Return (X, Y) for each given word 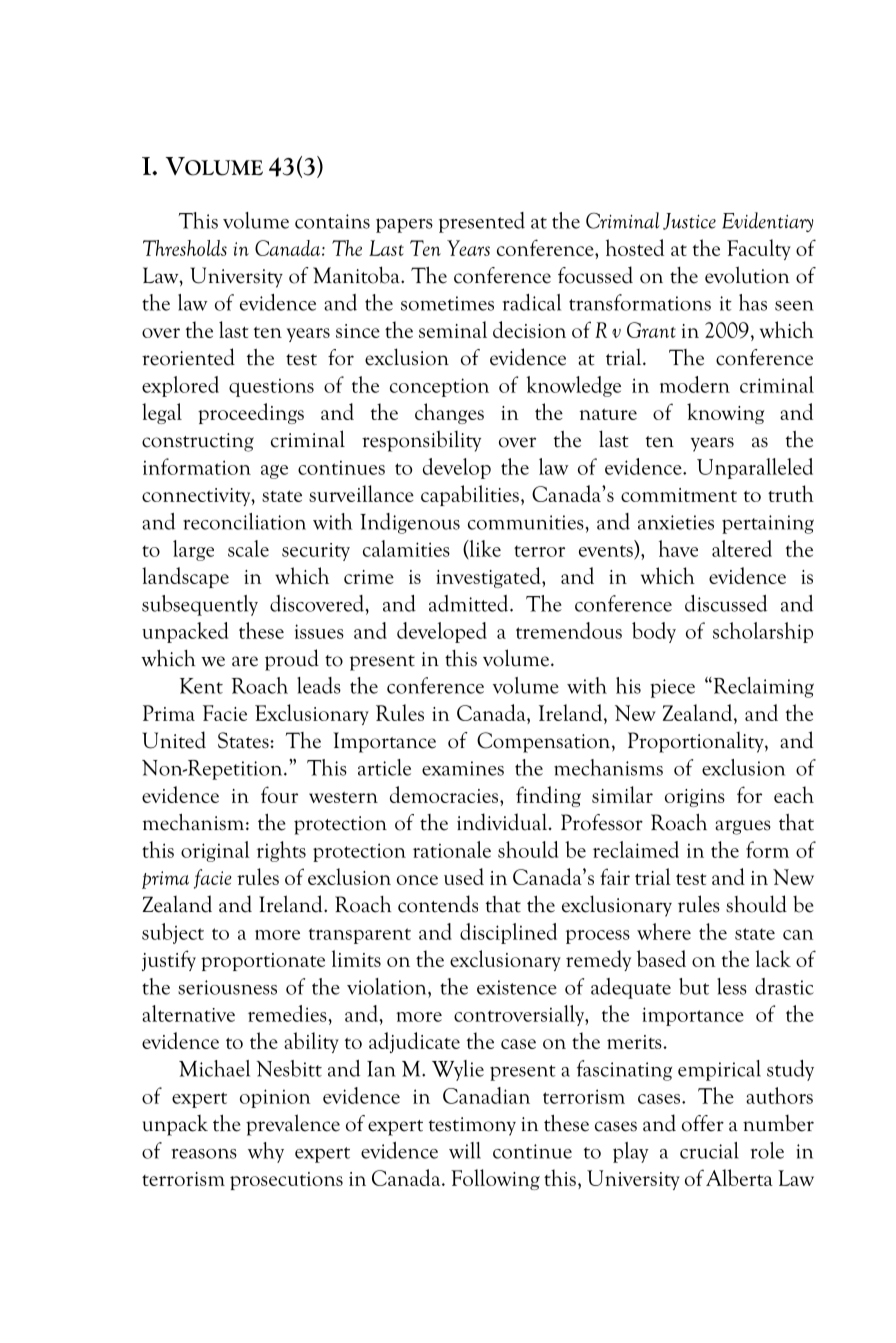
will (465, 1150)
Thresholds (185, 248)
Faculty (759, 249)
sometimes (447, 303)
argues (743, 827)
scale (248, 548)
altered (742, 548)
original (215, 851)
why (266, 1152)
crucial (709, 1150)
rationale (452, 849)
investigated (489, 577)
